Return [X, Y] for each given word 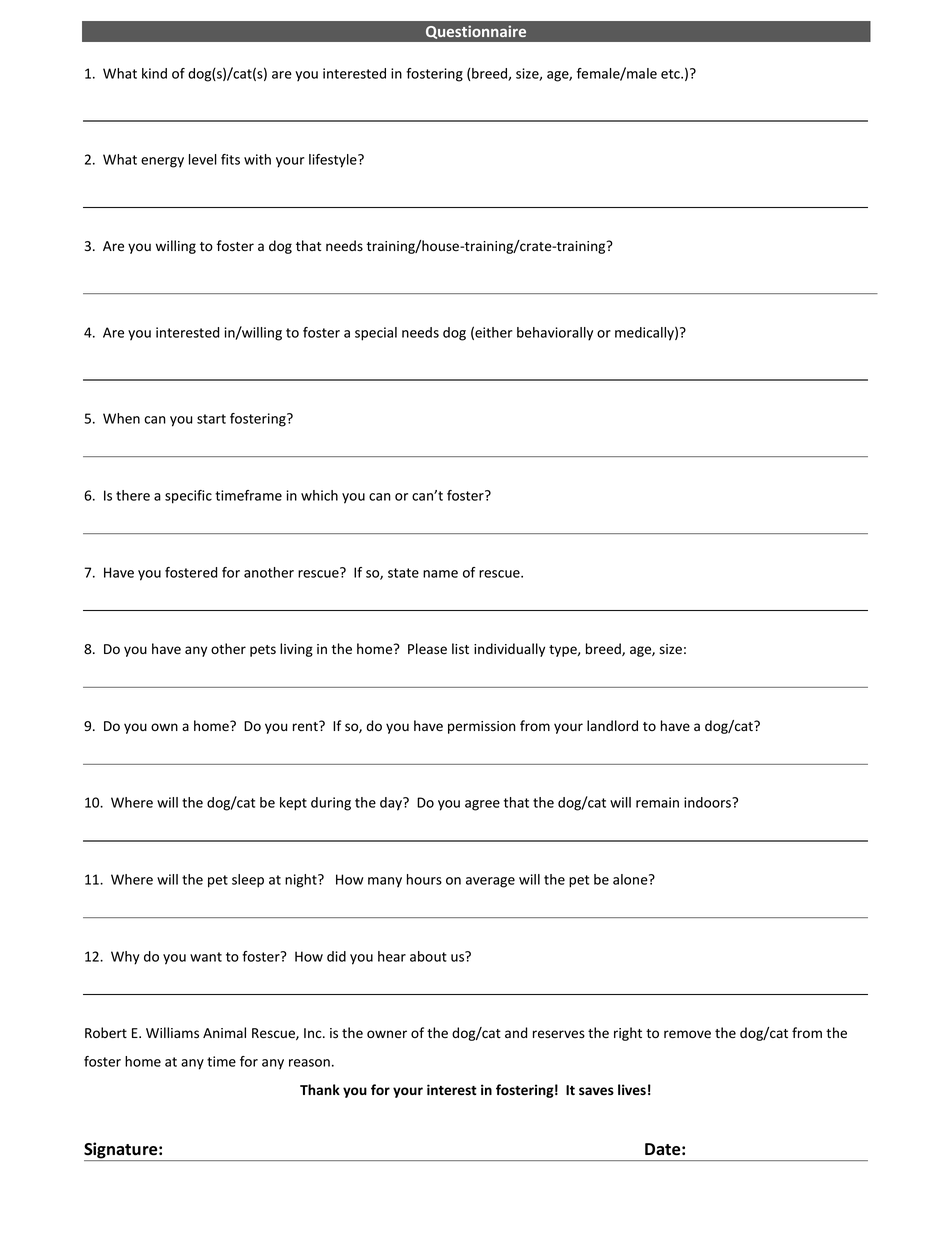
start [211, 419]
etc [671, 74]
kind [154, 73]
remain [657, 802]
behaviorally [555, 334]
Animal [224, 1032]
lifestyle [334, 161]
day [392, 804]
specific [188, 497]
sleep [248, 881]
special [376, 334]
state [403, 573]
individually [509, 650]
